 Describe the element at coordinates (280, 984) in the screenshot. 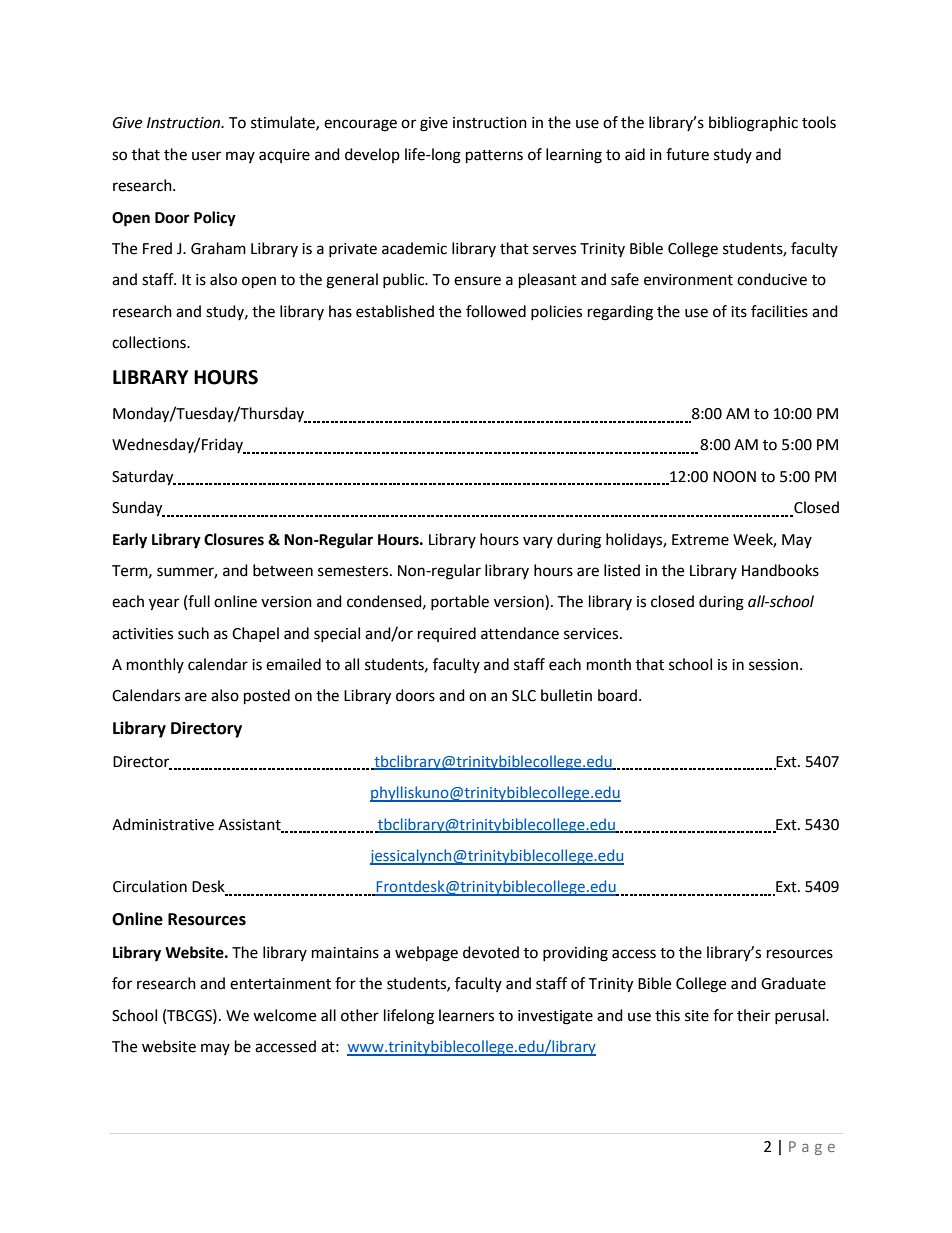

I see `entertainment` at that location.
